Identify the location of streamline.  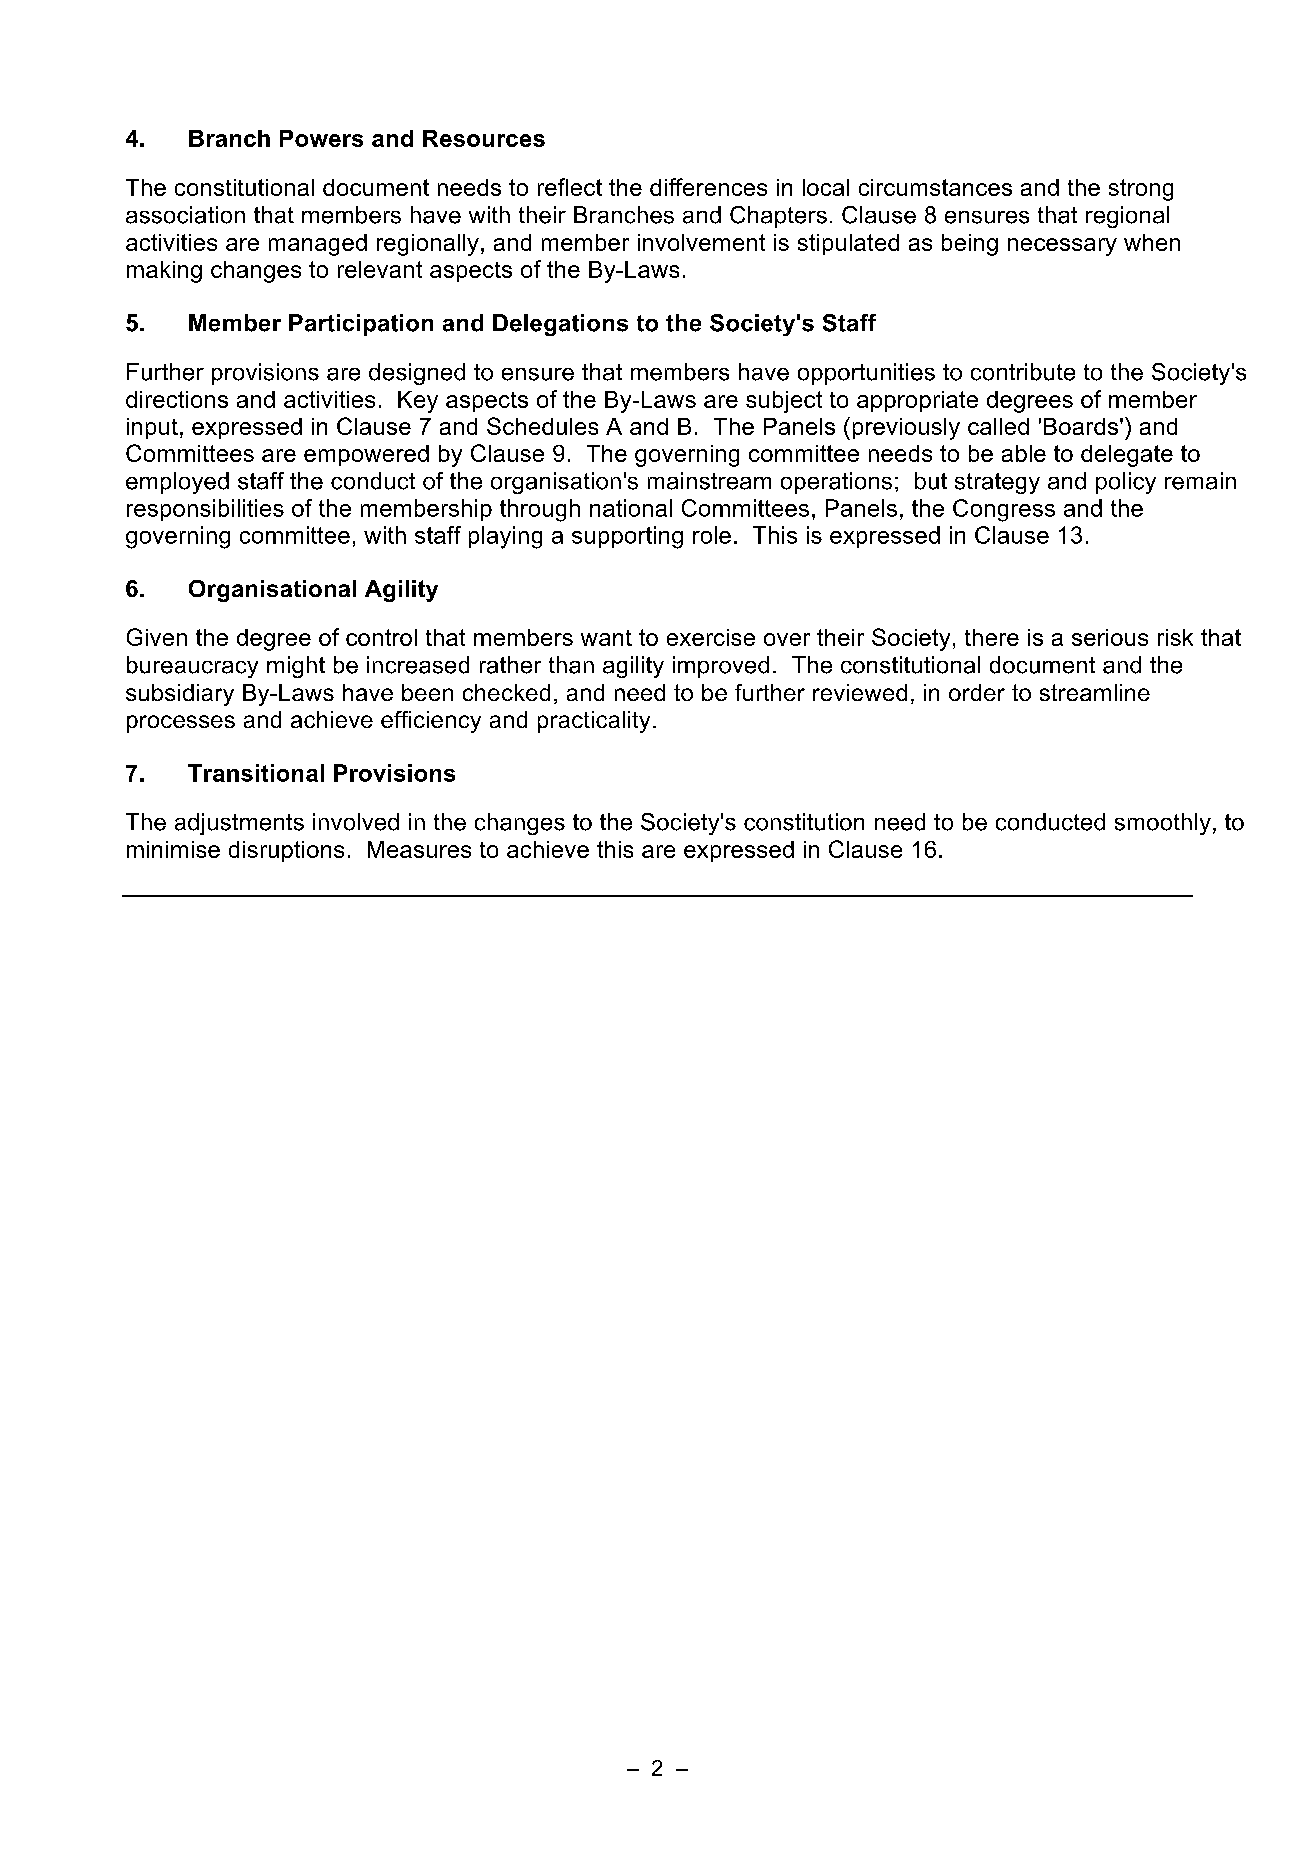
(1095, 692).
